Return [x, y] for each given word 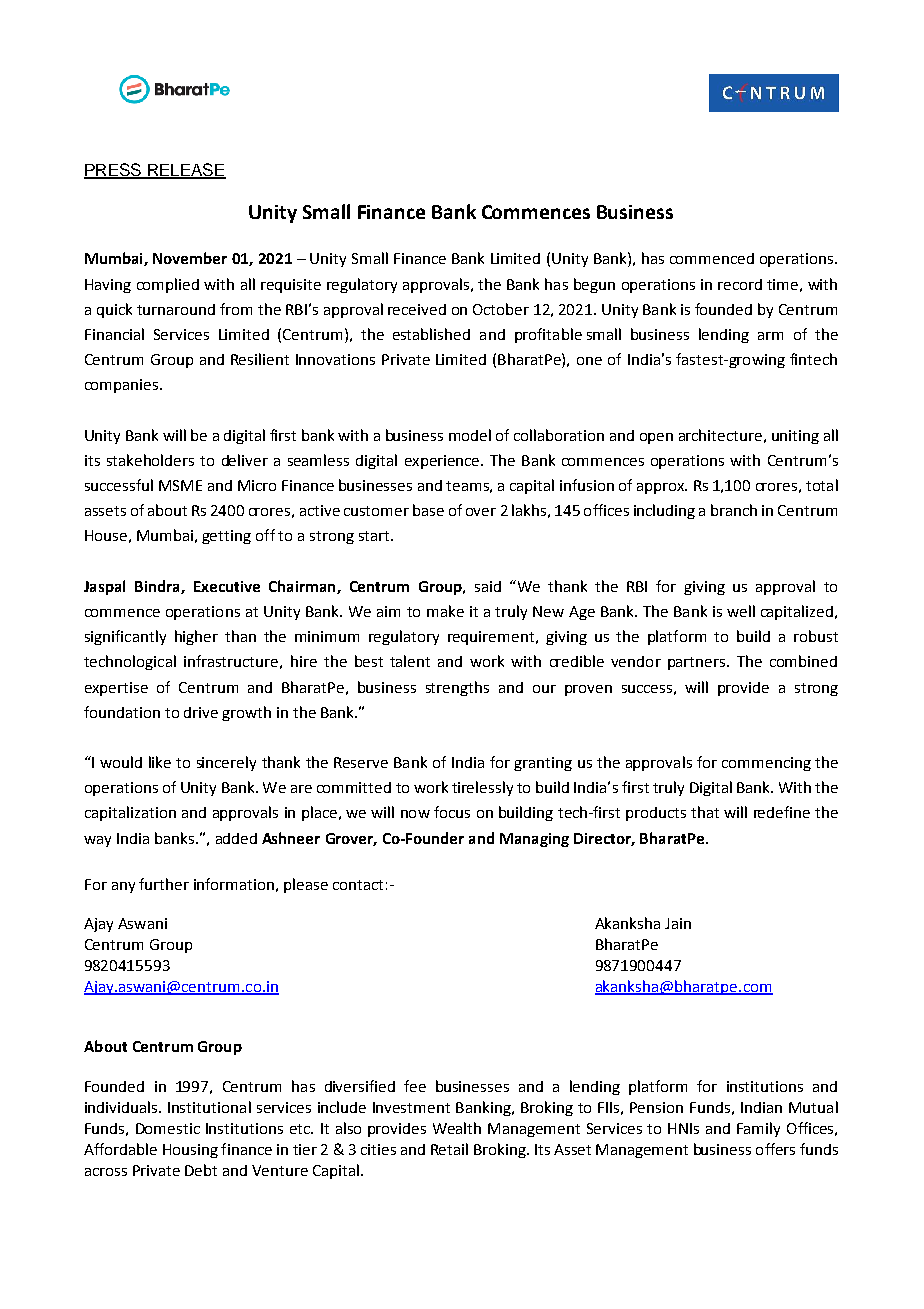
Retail [449, 1149]
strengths [457, 688]
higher [196, 637]
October [501, 309]
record [740, 284]
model [470, 435]
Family [758, 1129]
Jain [678, 923]
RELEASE [186, 171]
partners [698, 663]
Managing [534, 840]
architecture [720, 435]
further [164, 884]
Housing [190, 1151]
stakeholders [150, 460]
